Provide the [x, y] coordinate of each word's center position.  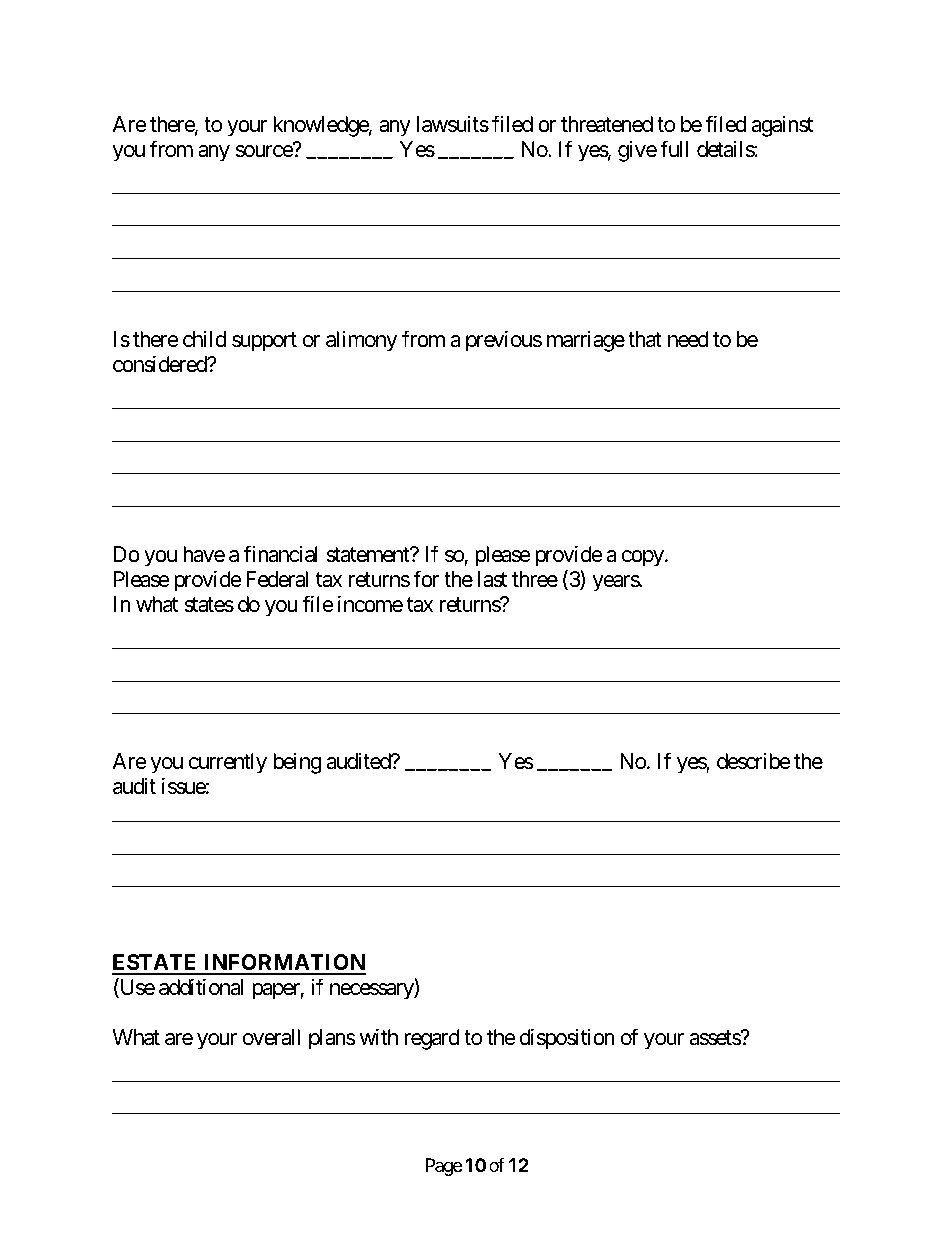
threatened [607, 124]
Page [444, 1167]
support [264, 342]
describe [754, 761]
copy [643, 558]
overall [271, 1037]
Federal [277, 579]
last [492, 579]
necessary [372, 991]
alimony [361, 341]
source [265, 151]
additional [201, 987]
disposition [567, 1039]
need [688, 339]
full [674, 148]
